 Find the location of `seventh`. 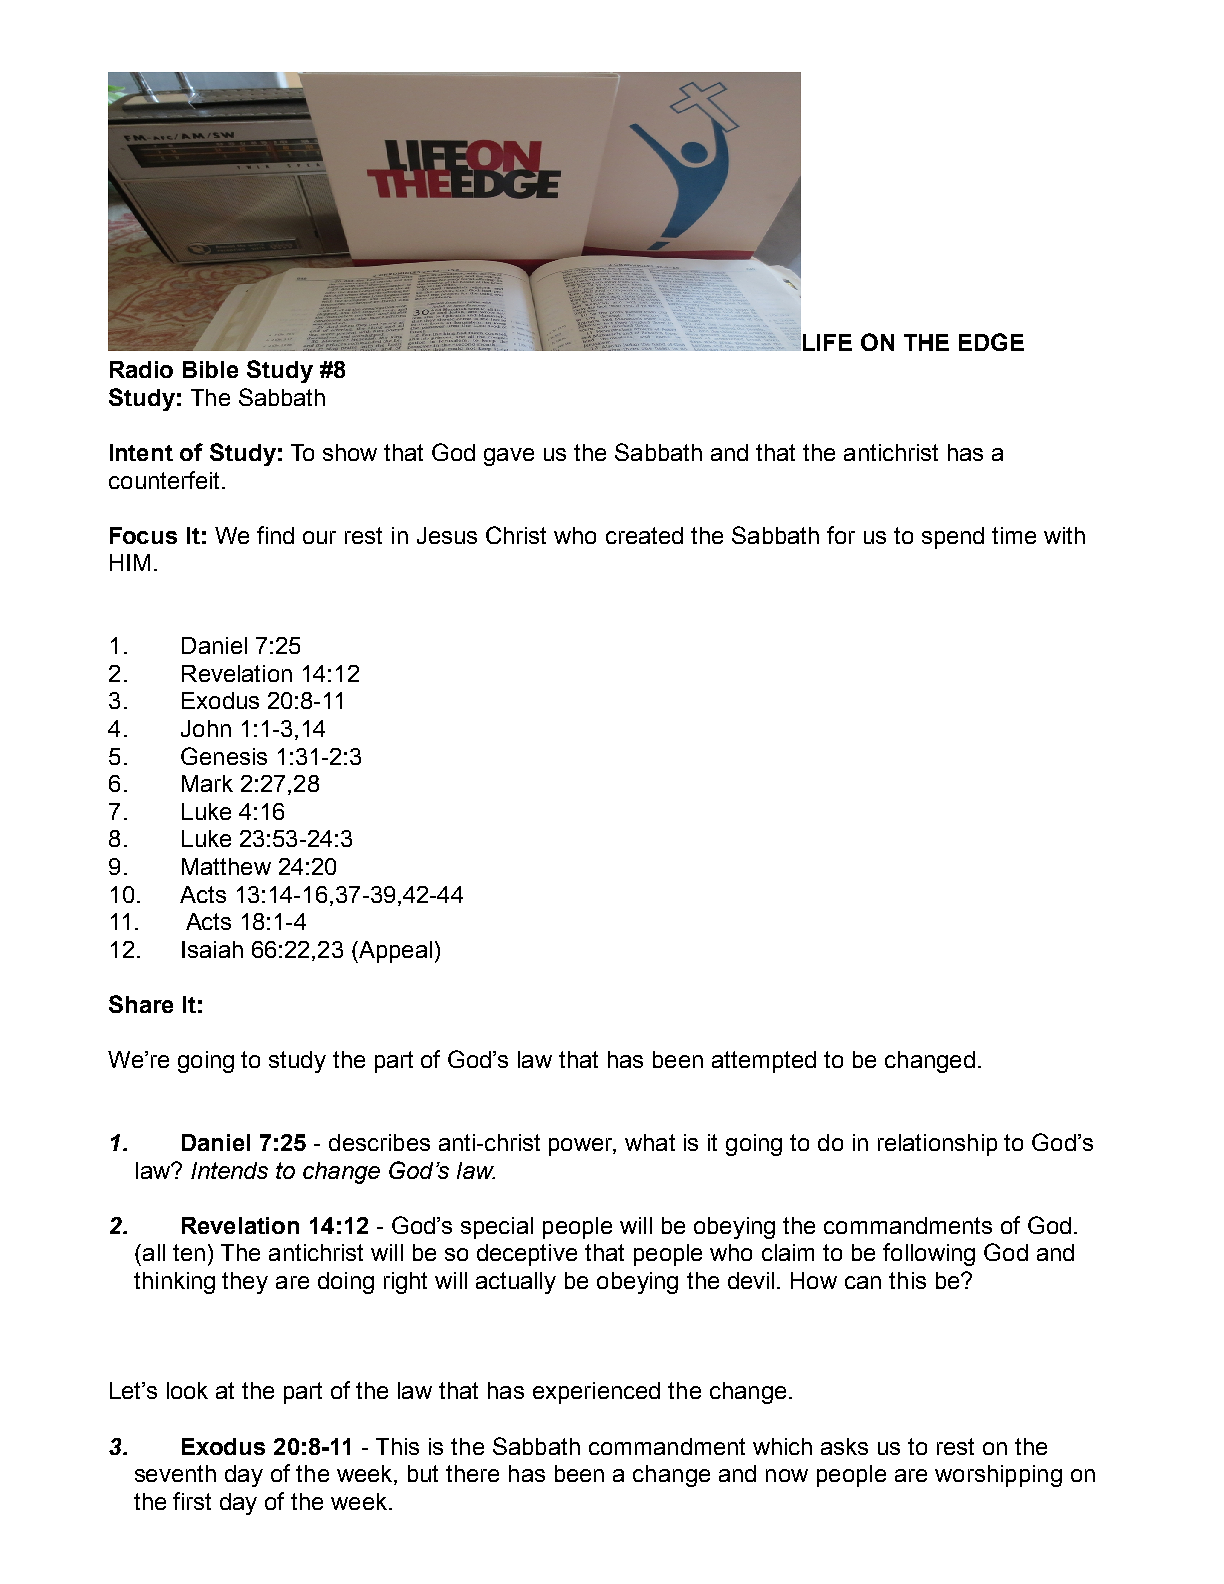

seventh is located at coordinates (175, 1473).
